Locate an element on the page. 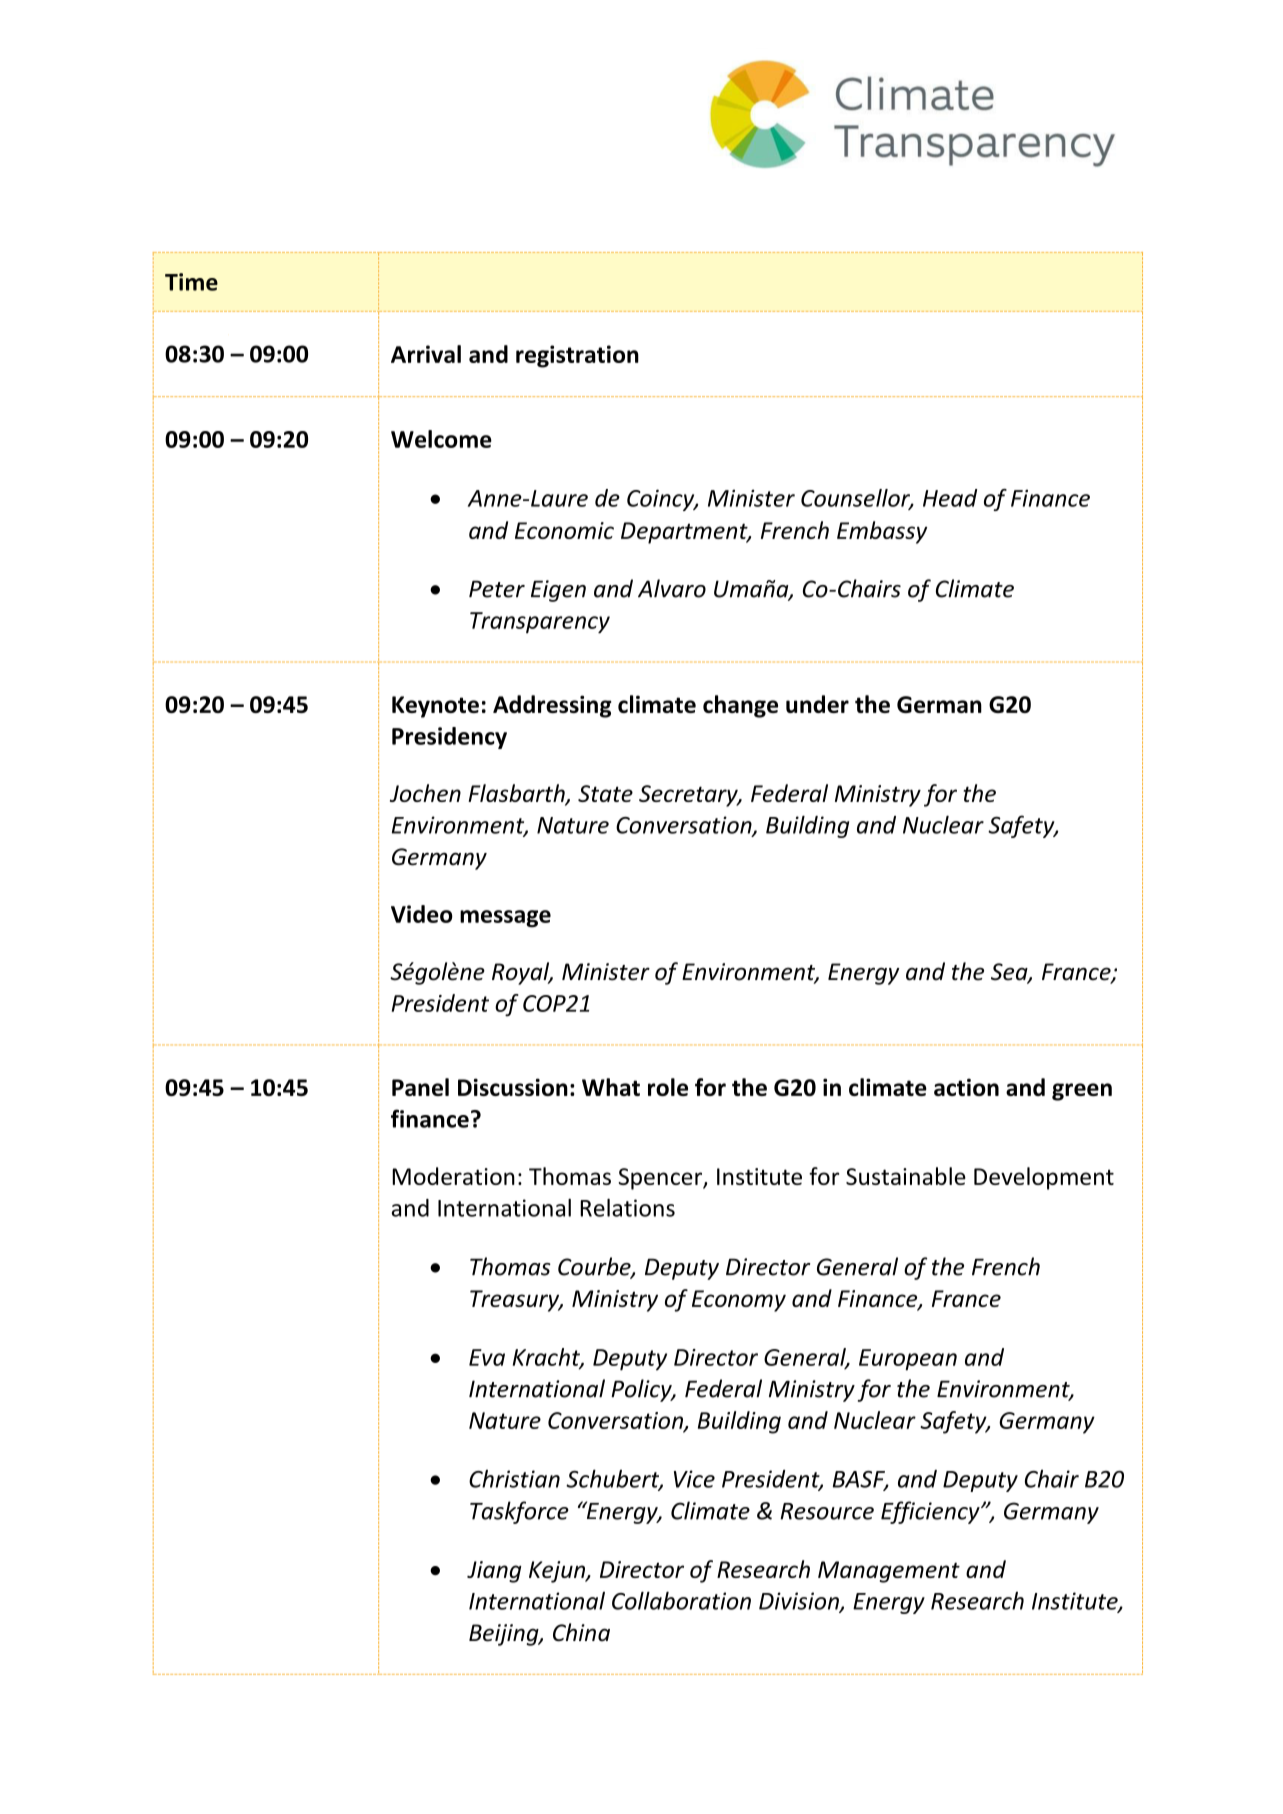  Collaboration is located at coordinates (681, 1600).
